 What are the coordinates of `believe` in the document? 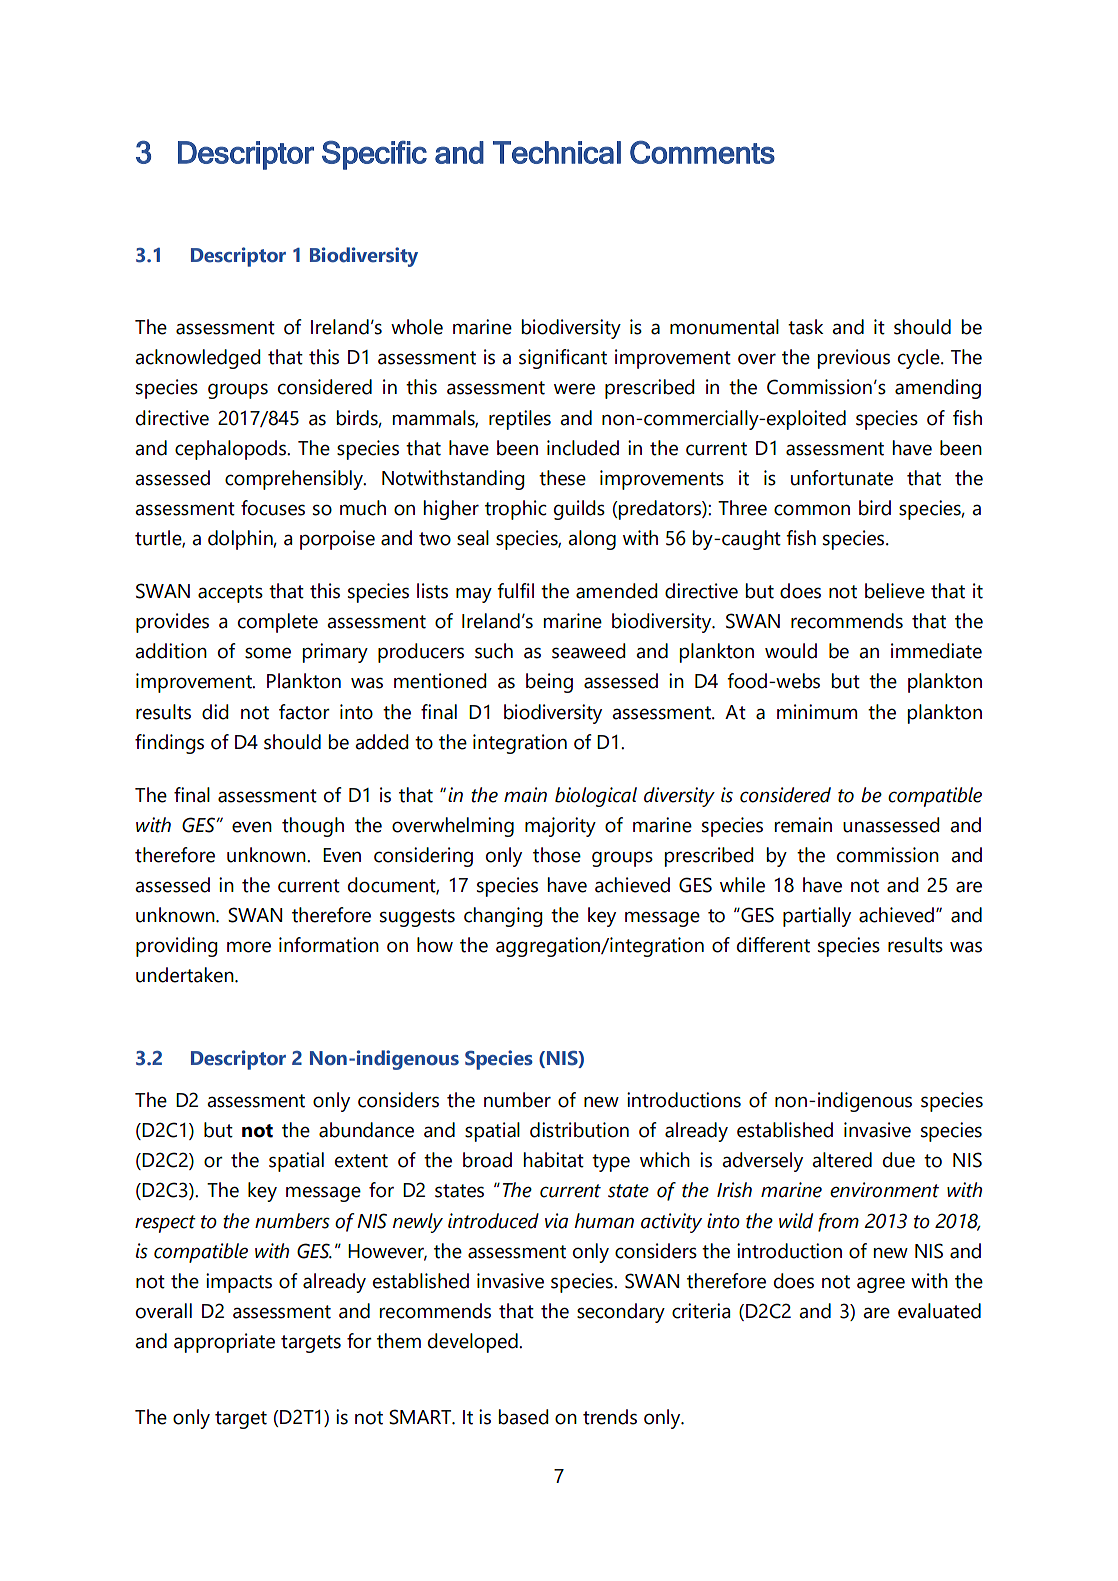 It's located at (895, 591).
